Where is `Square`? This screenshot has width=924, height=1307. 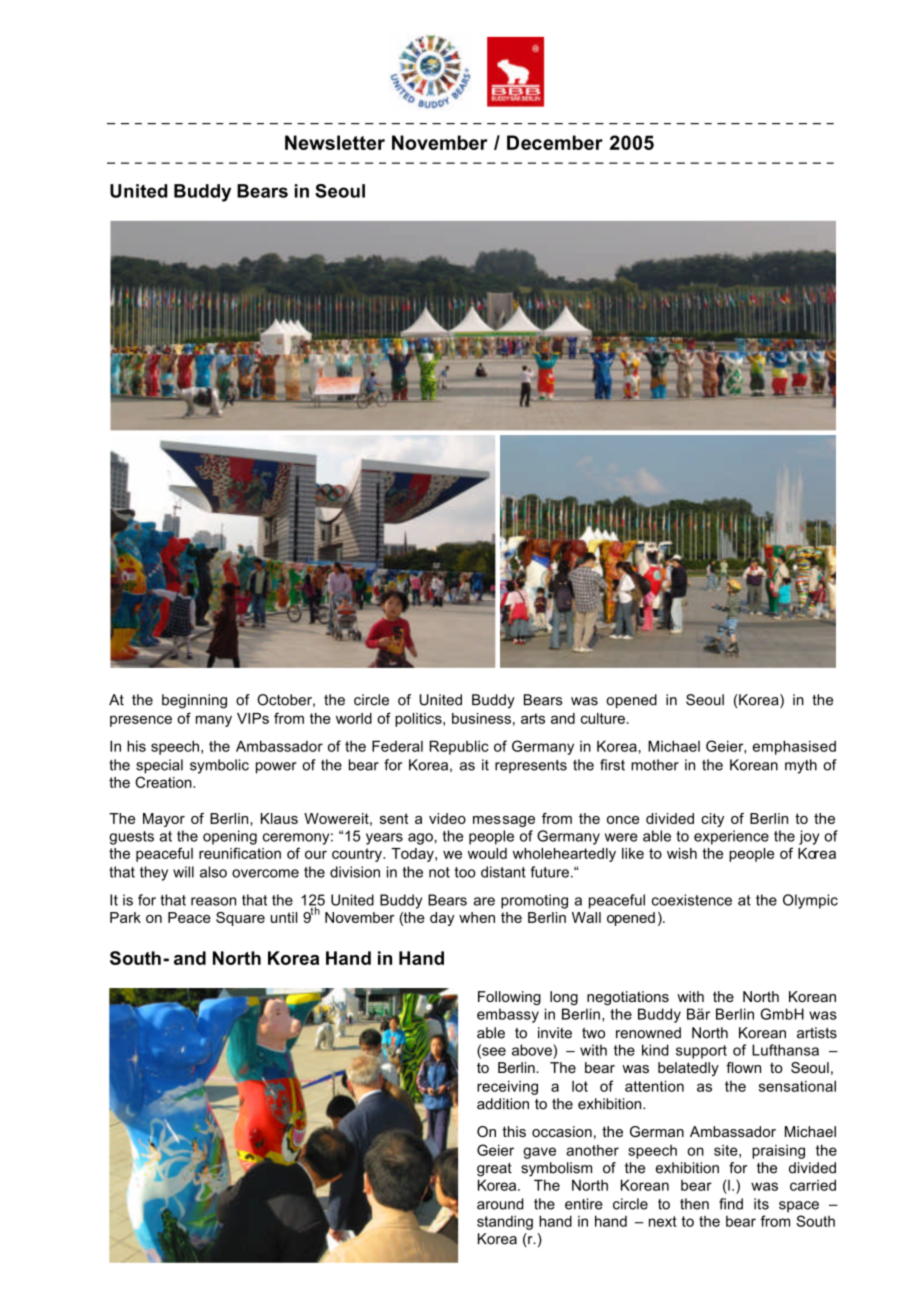 Square is located at coordinates (240, 919).
